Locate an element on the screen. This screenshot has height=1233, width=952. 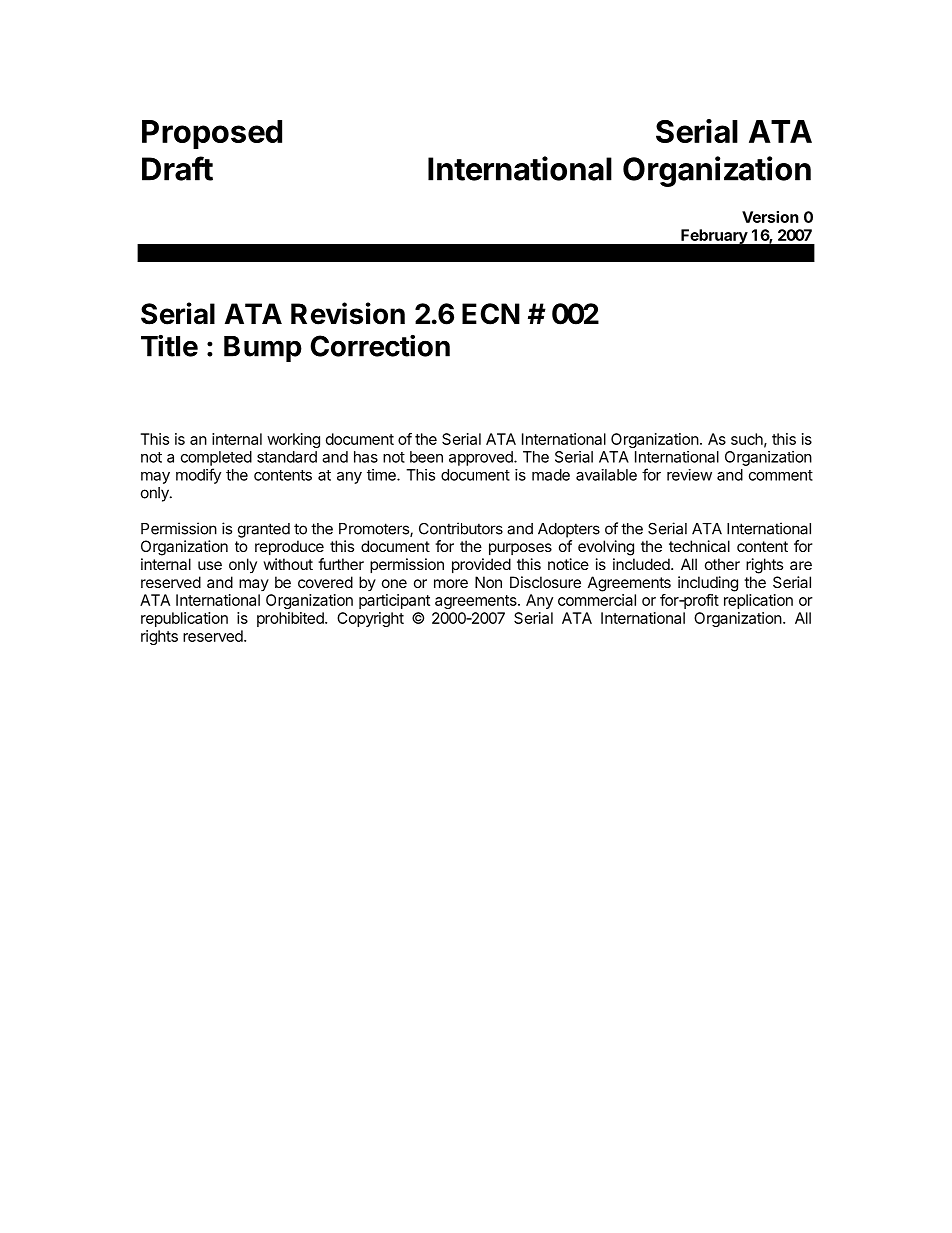
Draft is located at coordinates (177, 168).
